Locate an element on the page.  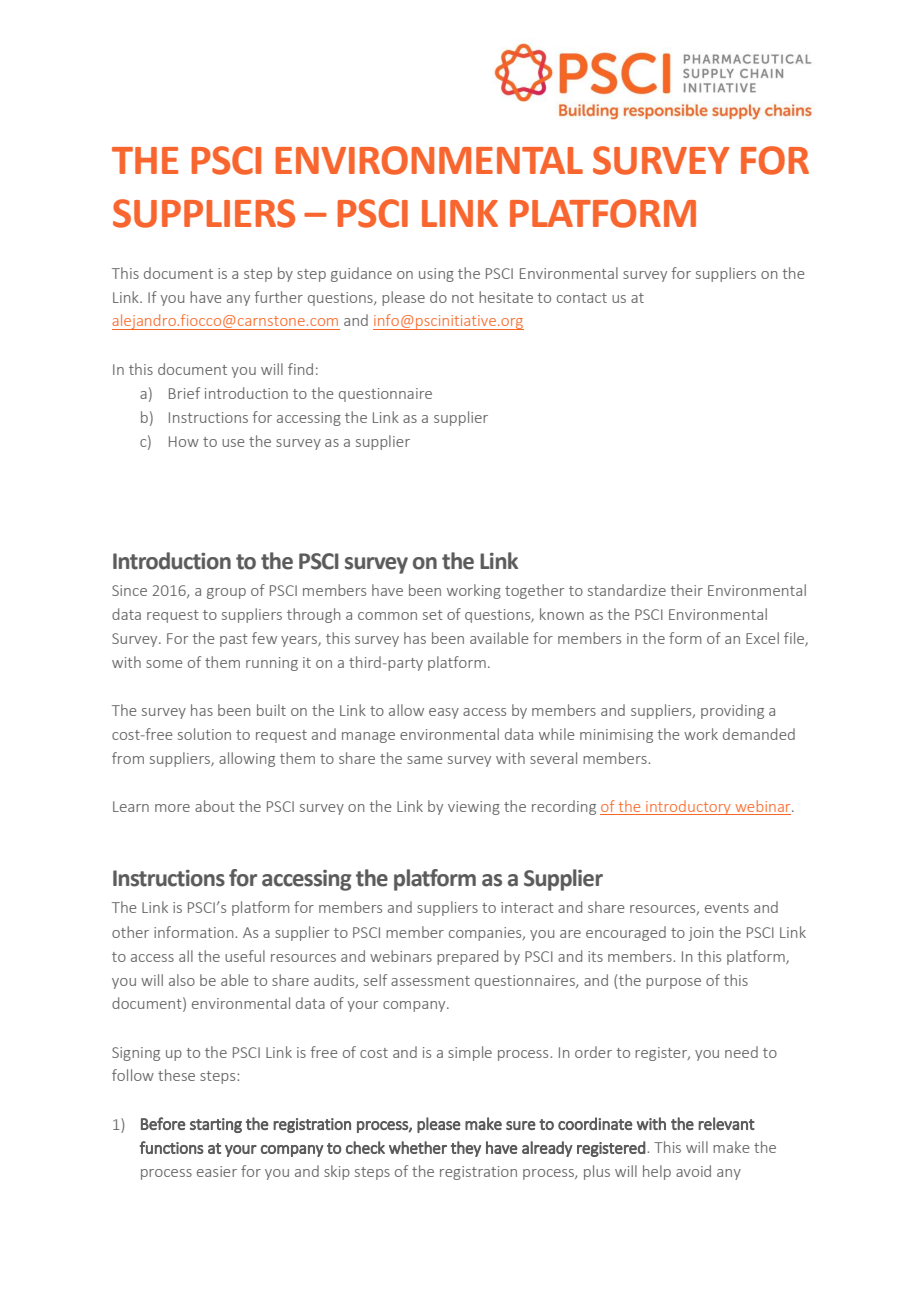
easy is located at coordinates (444, 713).
